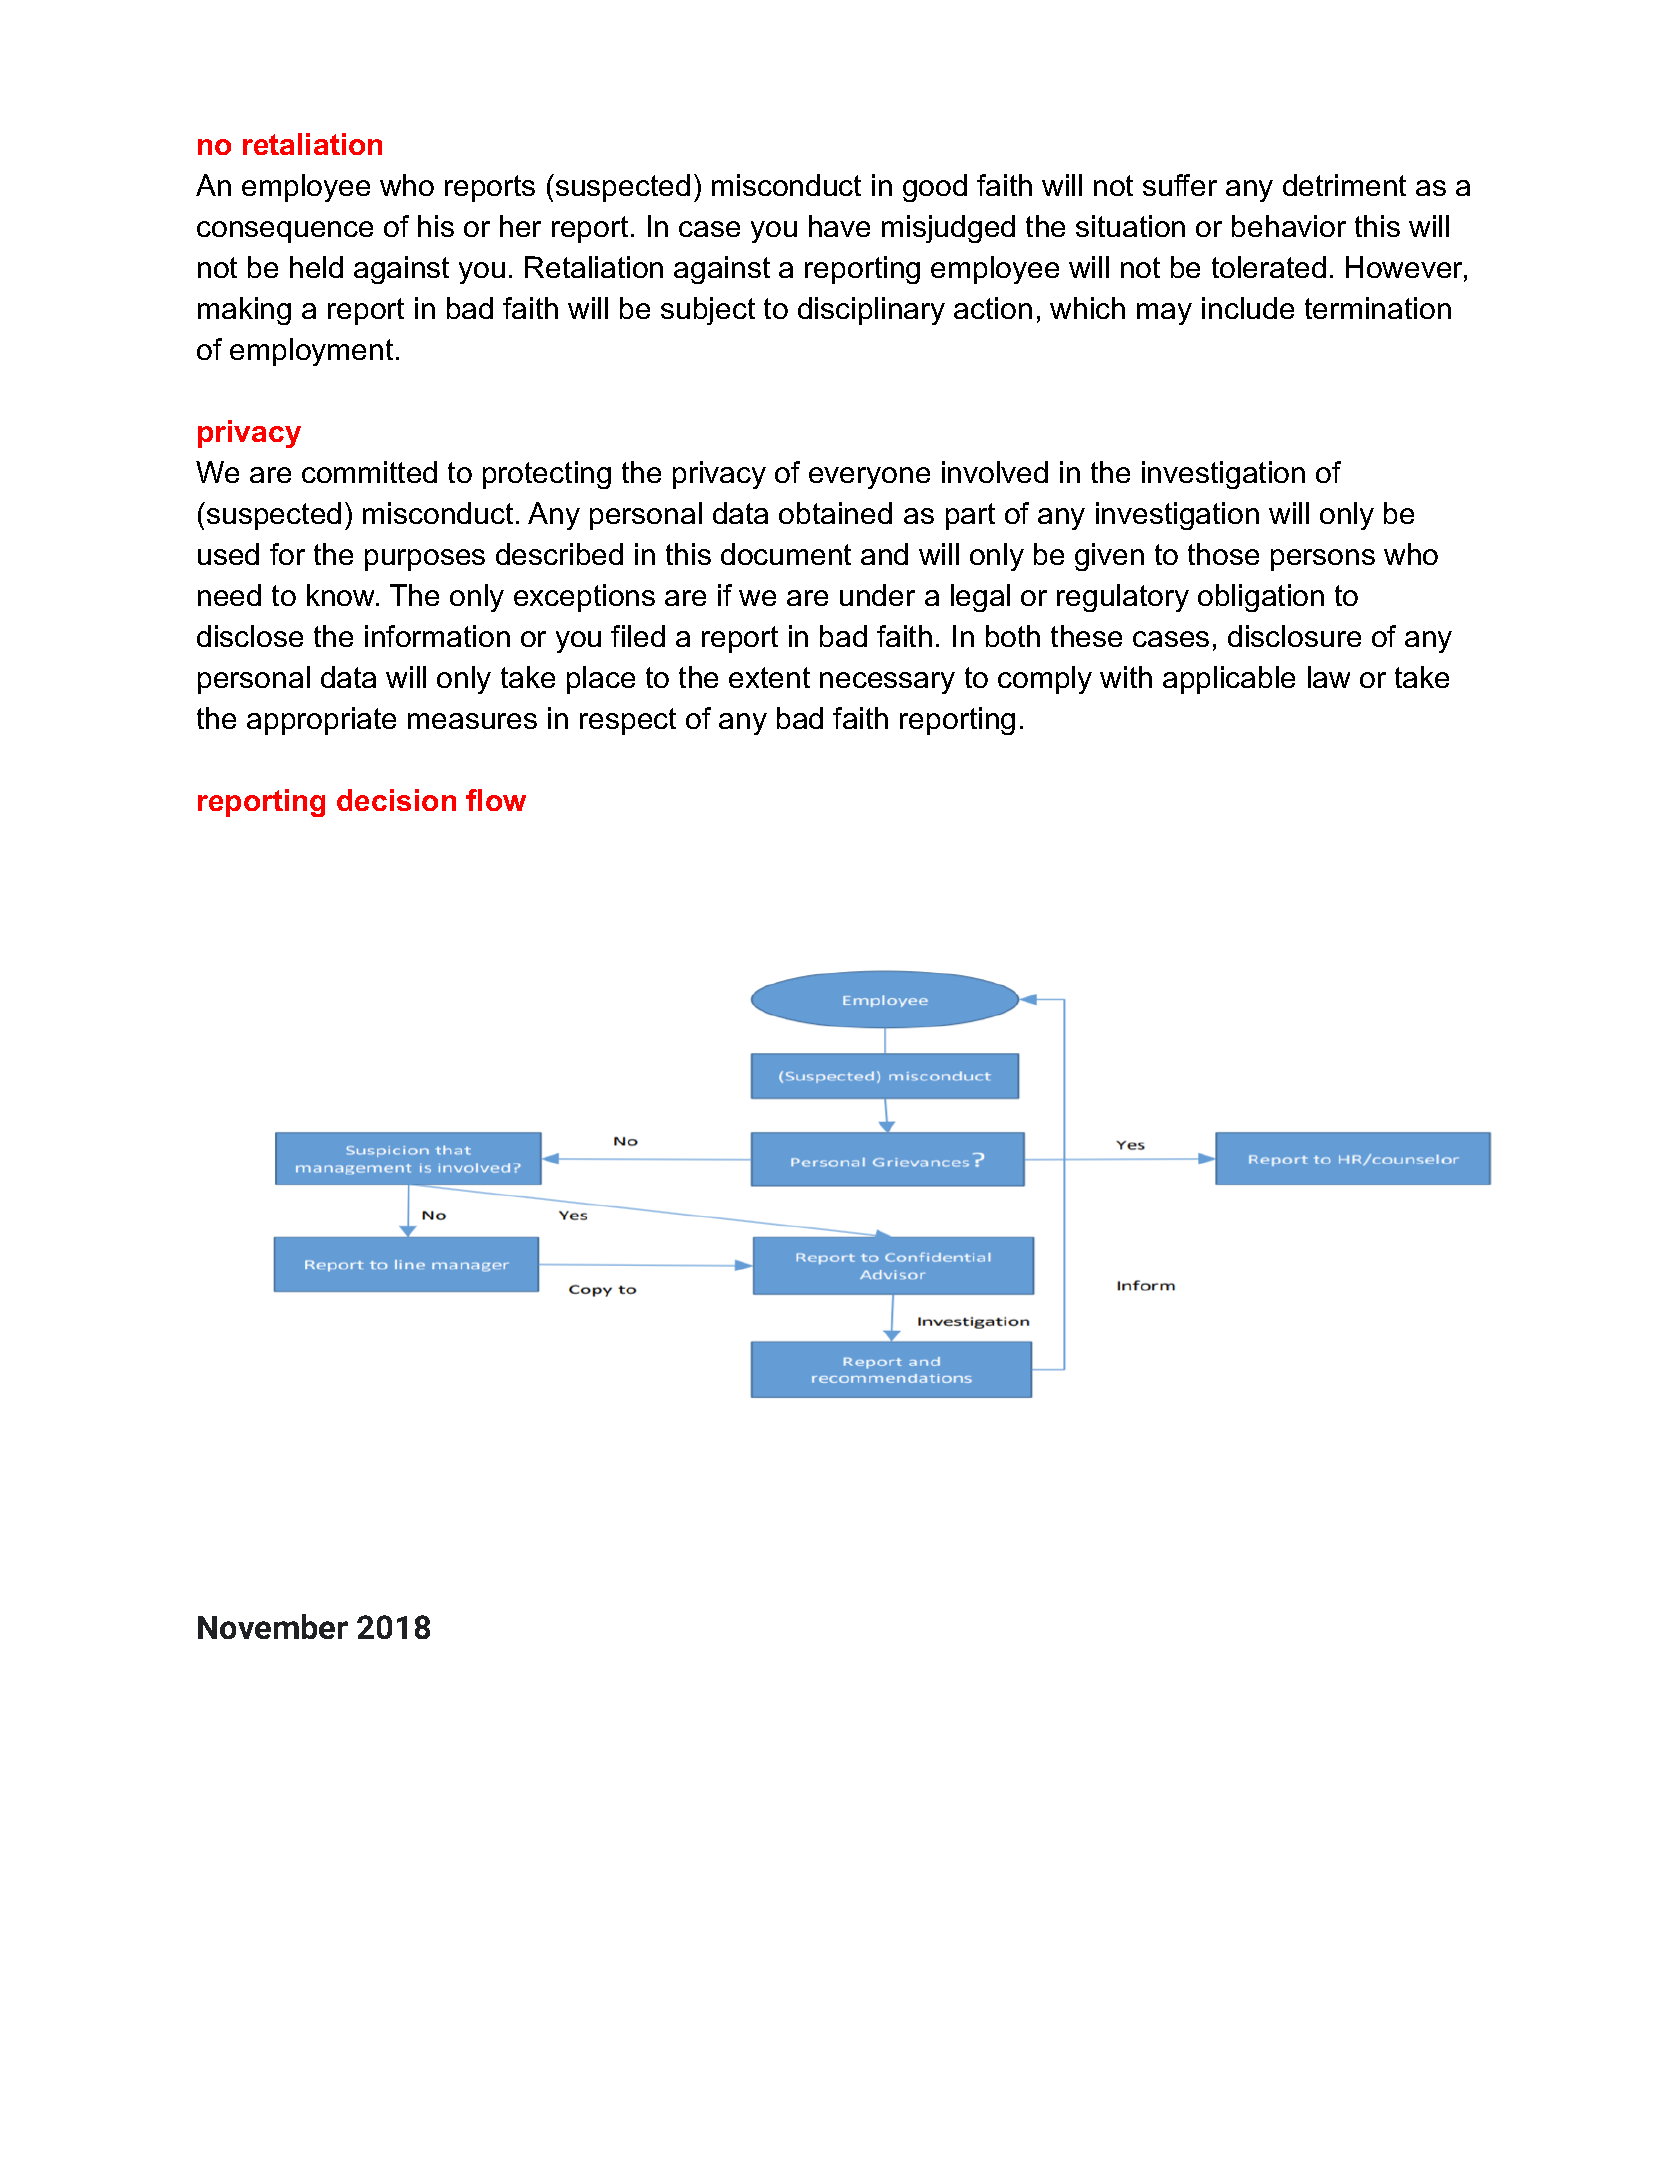 This screenshot has height=2163, width=1671. What do you see at coordinates (396, 800) in the screenshot?
I see `decision` at bounding box center [396, 800].
